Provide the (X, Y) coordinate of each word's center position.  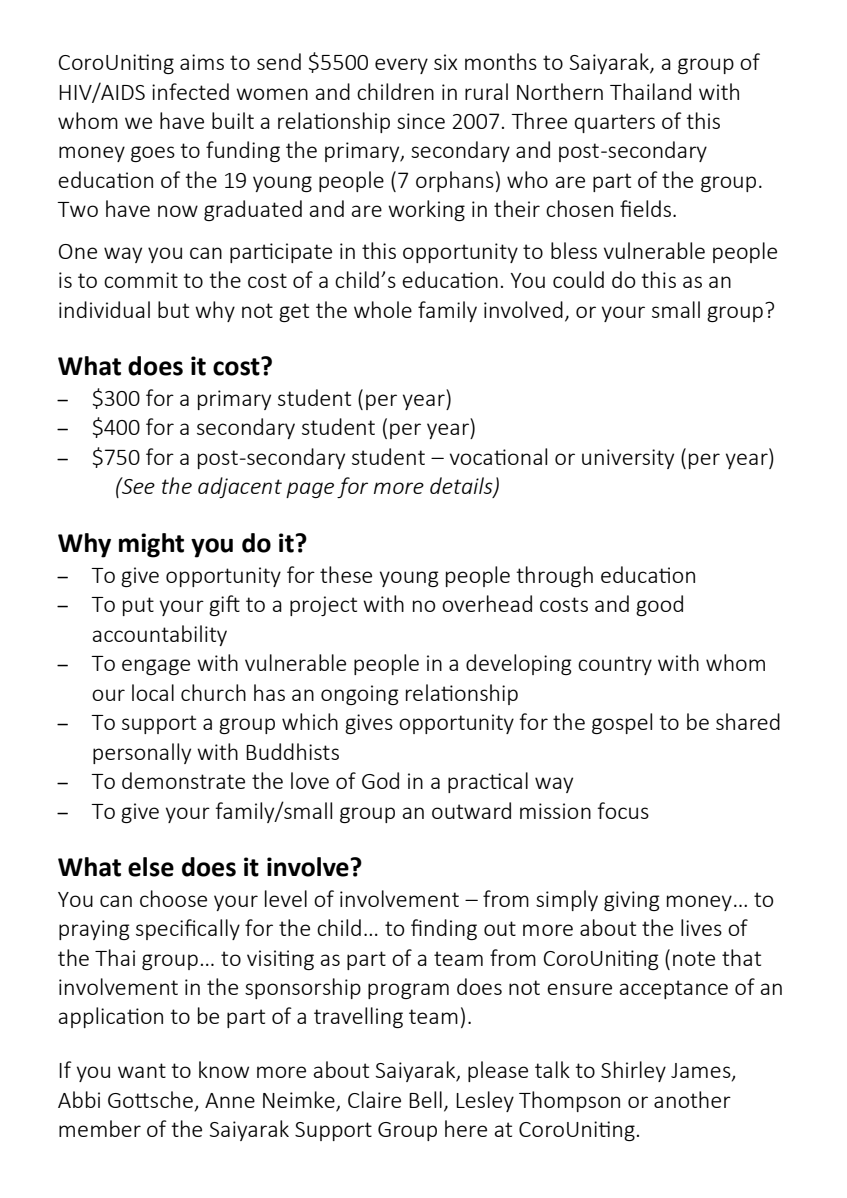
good (659, 605)
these (346, 574)
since (421, 121)
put (138, 606)
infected (190, 91)
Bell (425, 1099)
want (142, 1070)
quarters (615, 123)
